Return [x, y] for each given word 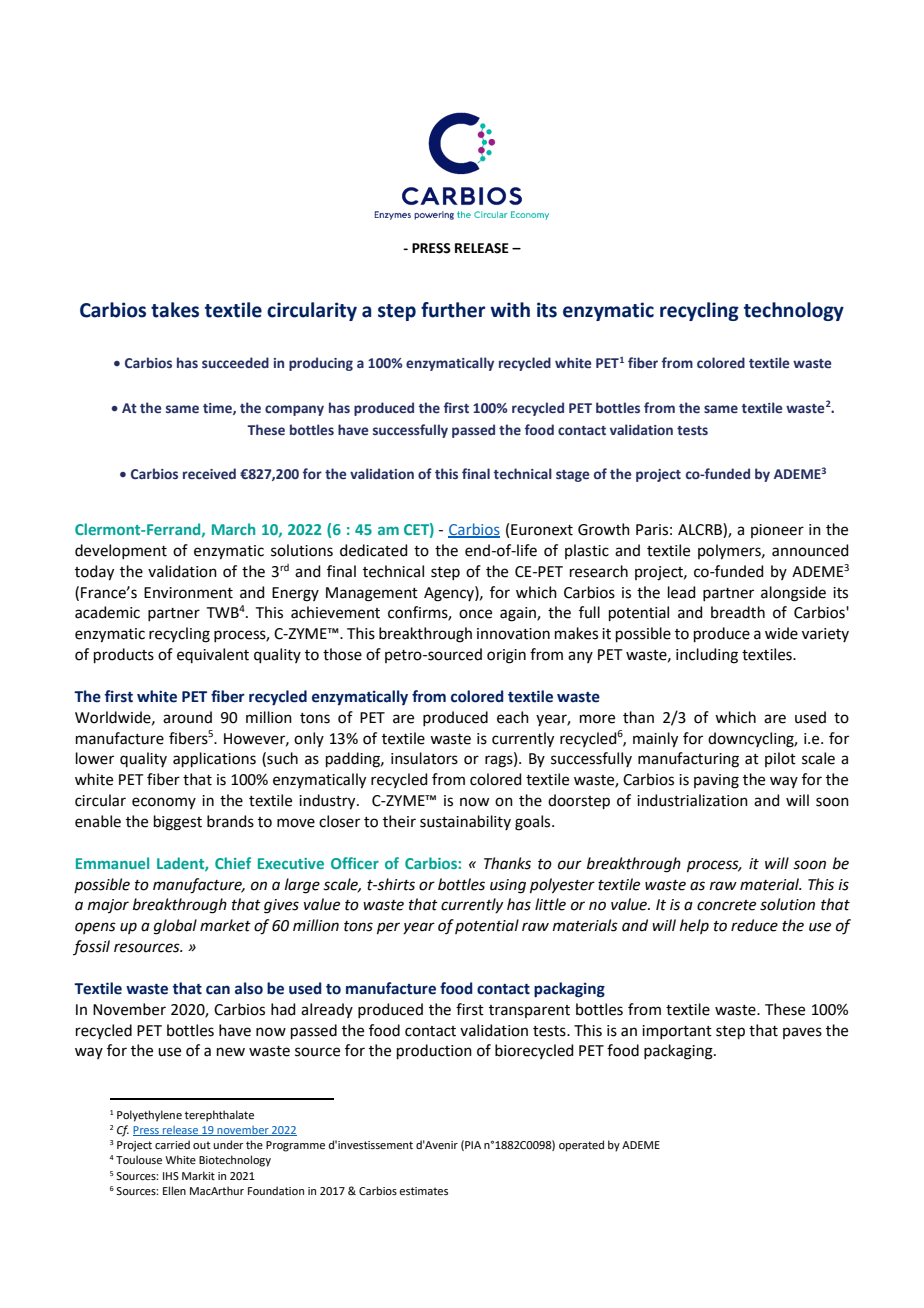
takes [175, 310]
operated [581, 1146]
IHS [171, 1176]
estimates [423, 1191]
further [453, 310]
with [510, 310]
